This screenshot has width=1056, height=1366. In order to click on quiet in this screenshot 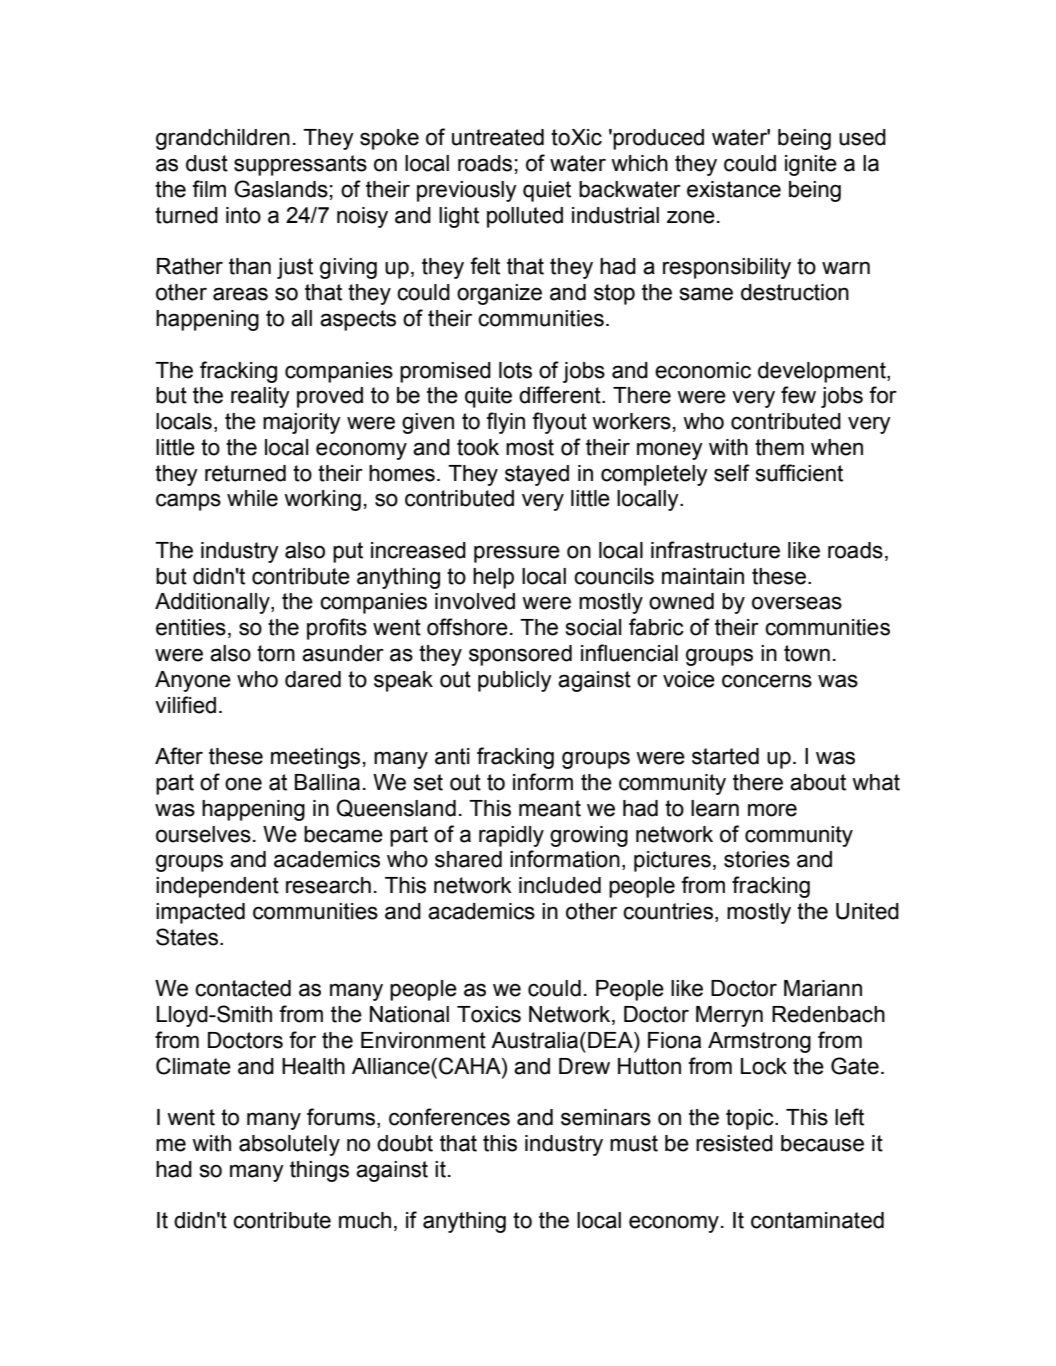, I will do `click(547, 191)`.
